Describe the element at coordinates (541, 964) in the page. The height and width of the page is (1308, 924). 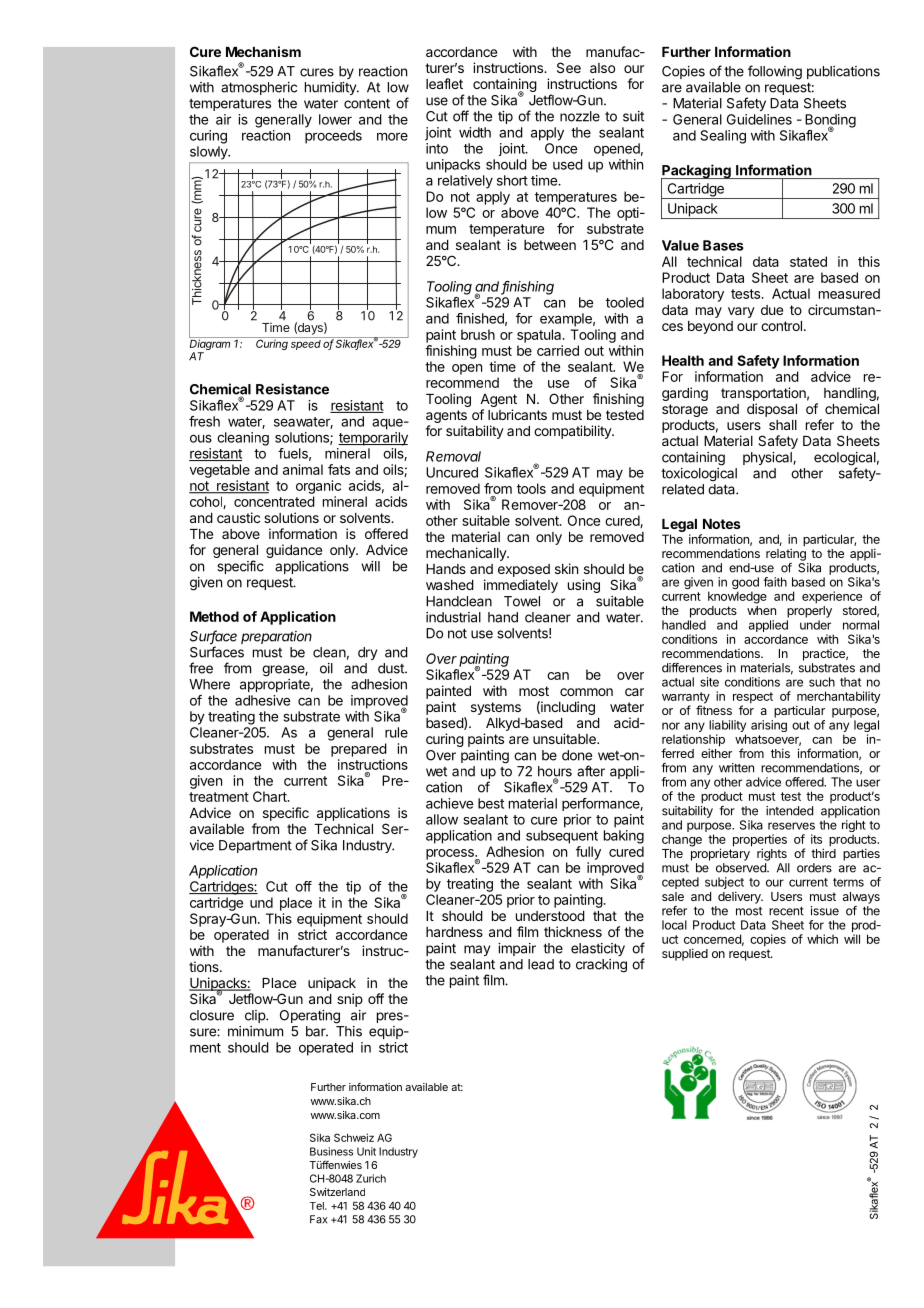
I see `lead` at that location.
